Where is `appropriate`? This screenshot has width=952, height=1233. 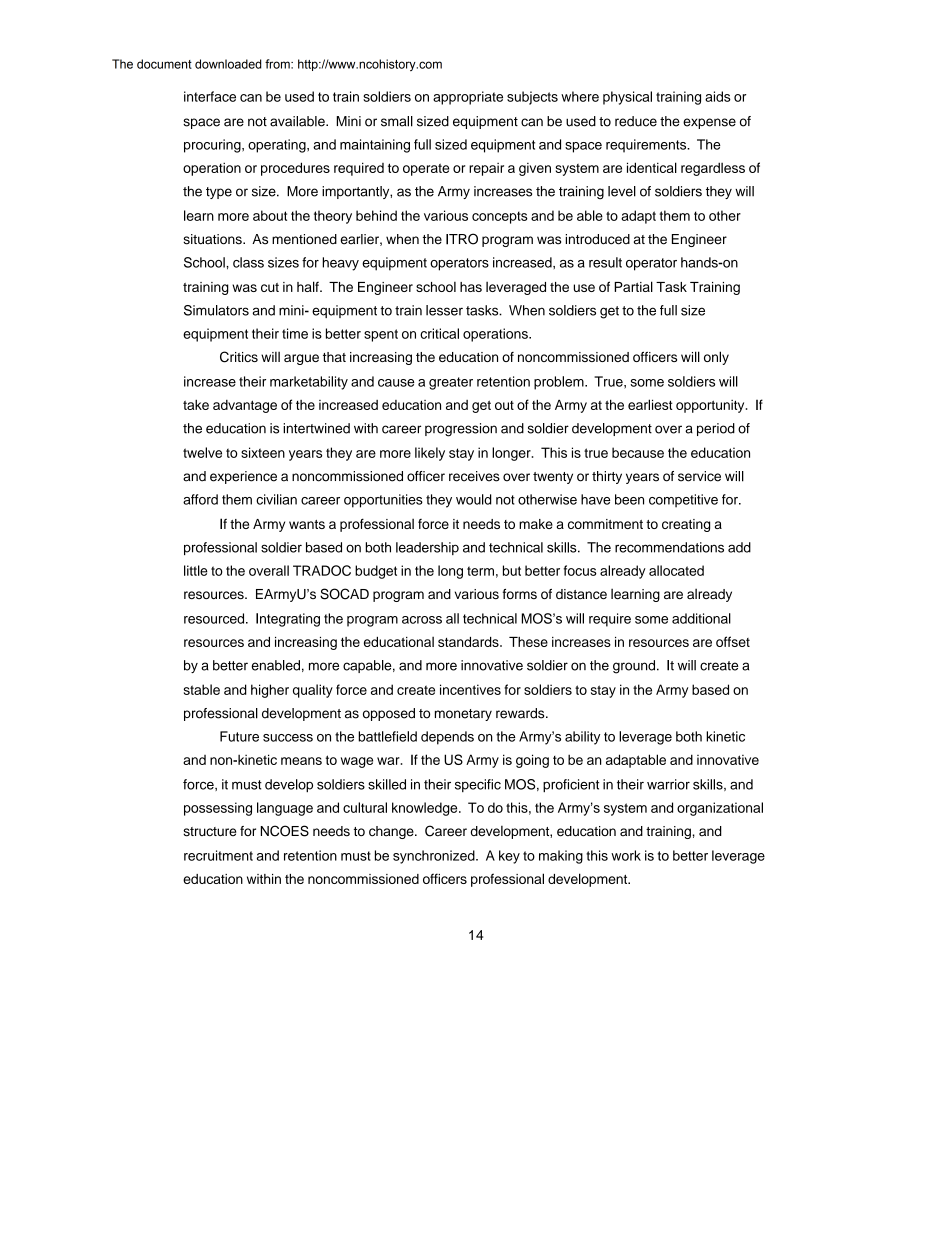 appropriate is located at coordinates (468, 98).
